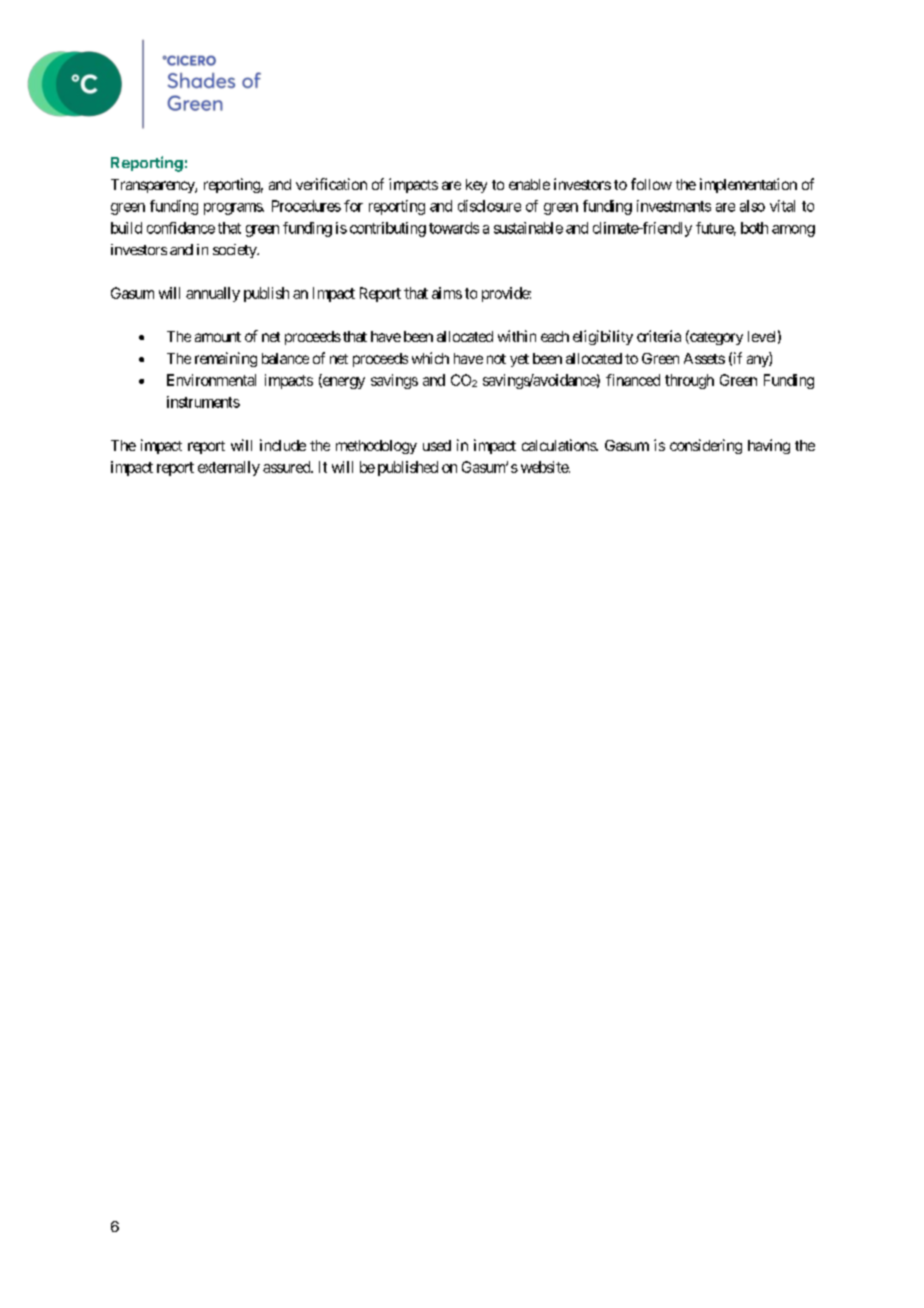 The width and height of the screenshot is (924, 1308). Describe the element at coordinates (226, 359) in the screenshot. I see `remaining` at that location.
